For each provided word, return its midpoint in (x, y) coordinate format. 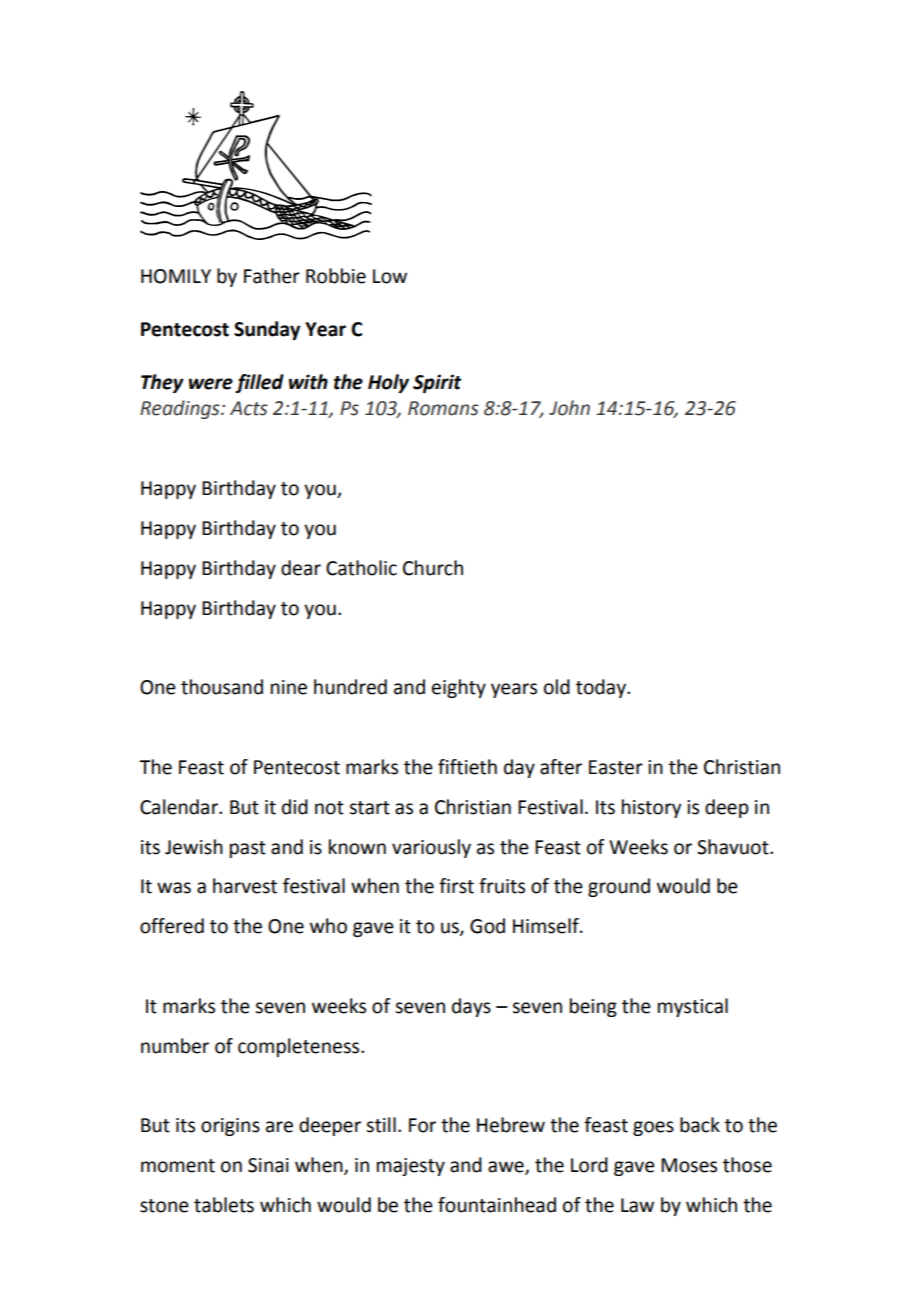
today (602, 688)
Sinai (268, 1165)
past (248, 849)
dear (301, 568)
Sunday (267, 330)
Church (433, 568)
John (569, 408)
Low (390, 276)
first (456, 886)
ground (619, 887)
